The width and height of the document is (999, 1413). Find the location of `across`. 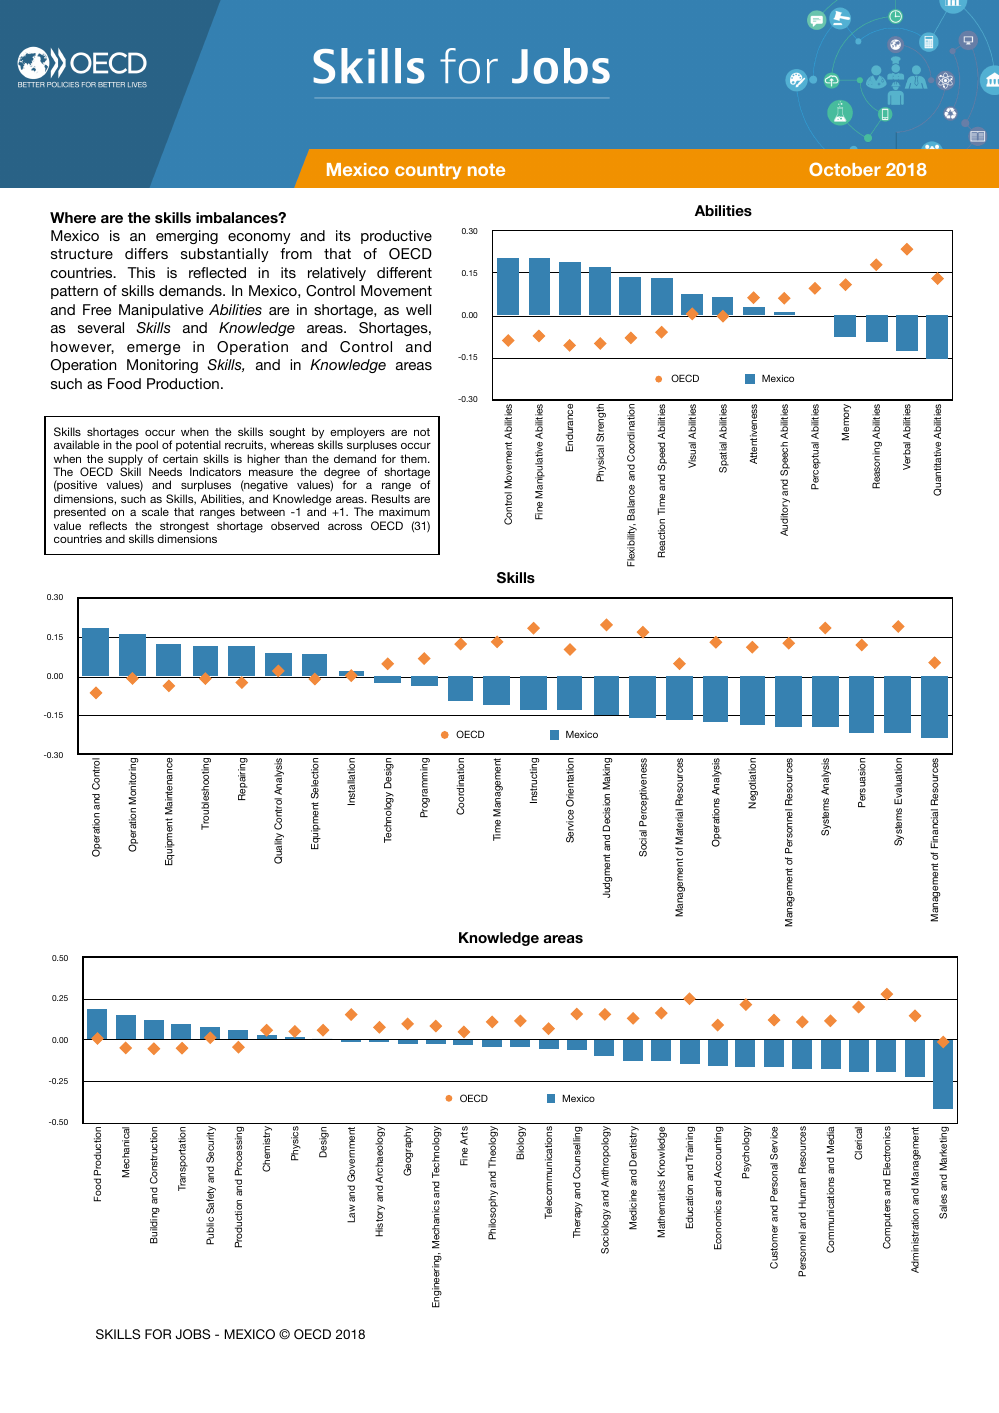

across is located at coordinates (345, 527).
